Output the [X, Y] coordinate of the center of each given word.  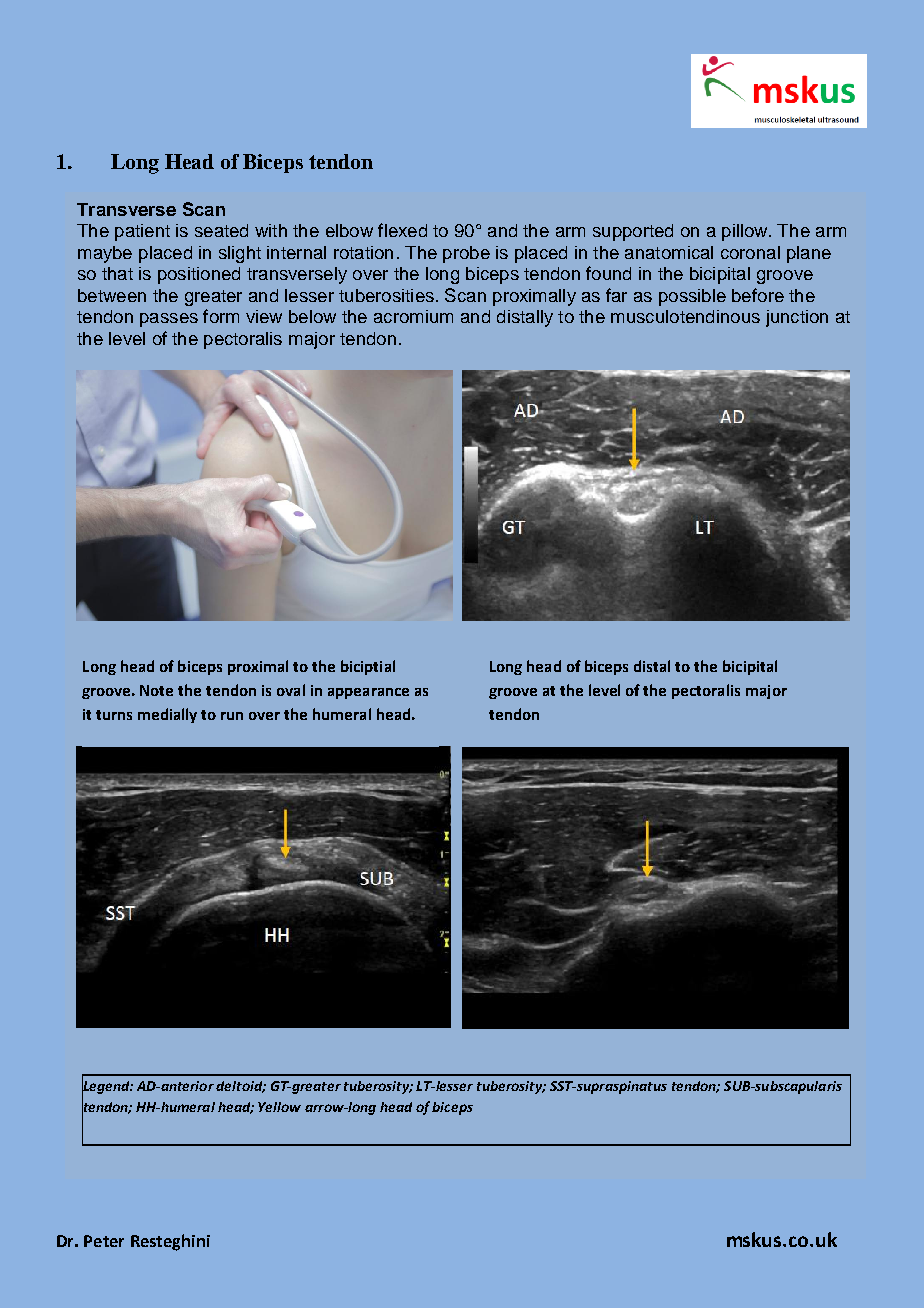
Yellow [279, 1107]
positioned [199, 275]
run [232, 716]
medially [167, 715]
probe [466, 254]
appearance [368, 693]
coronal [750, 252]
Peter [104, 1241]
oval [291, 690]
